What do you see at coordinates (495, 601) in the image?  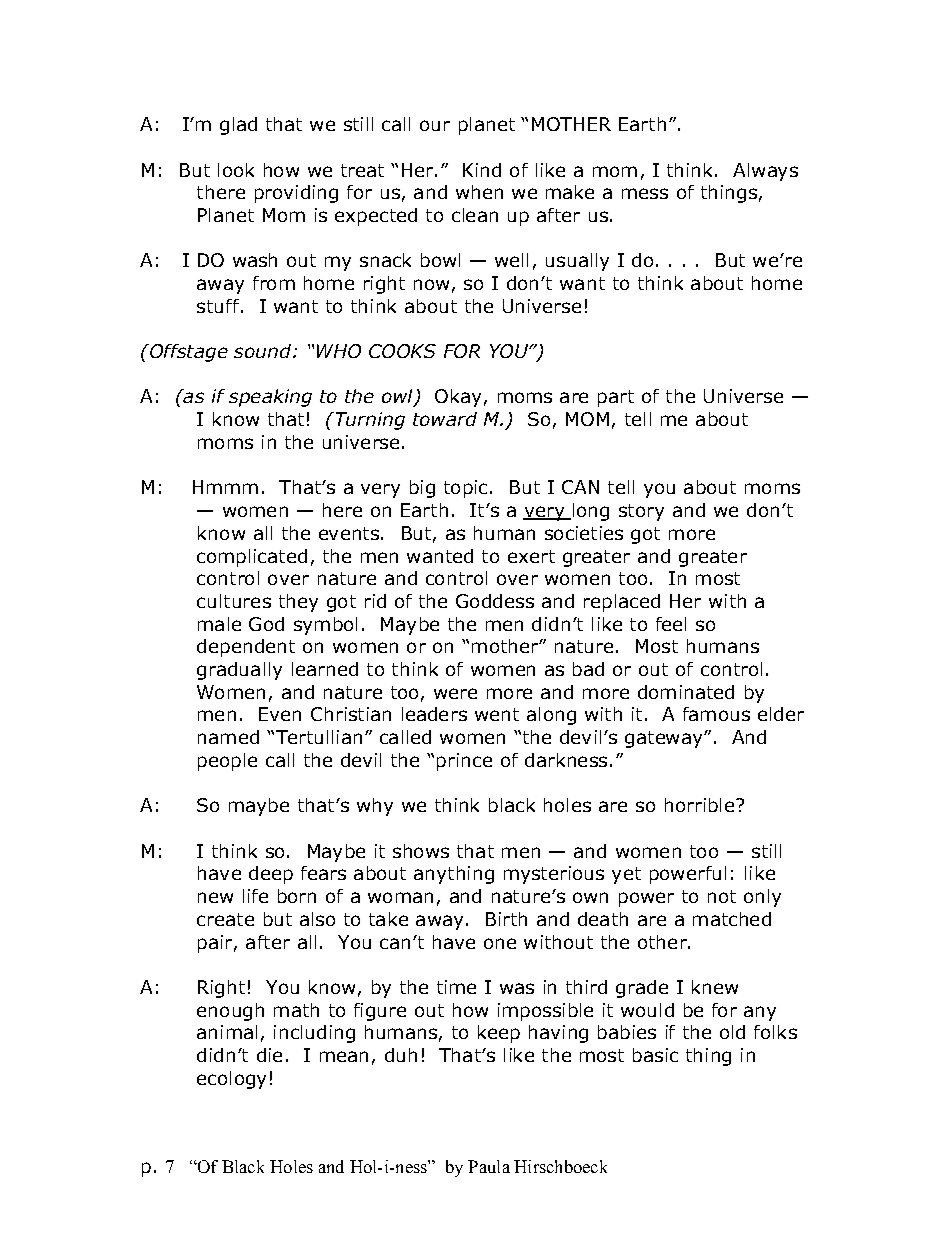 I see `Goddess` at bounding box center [495, 601].
